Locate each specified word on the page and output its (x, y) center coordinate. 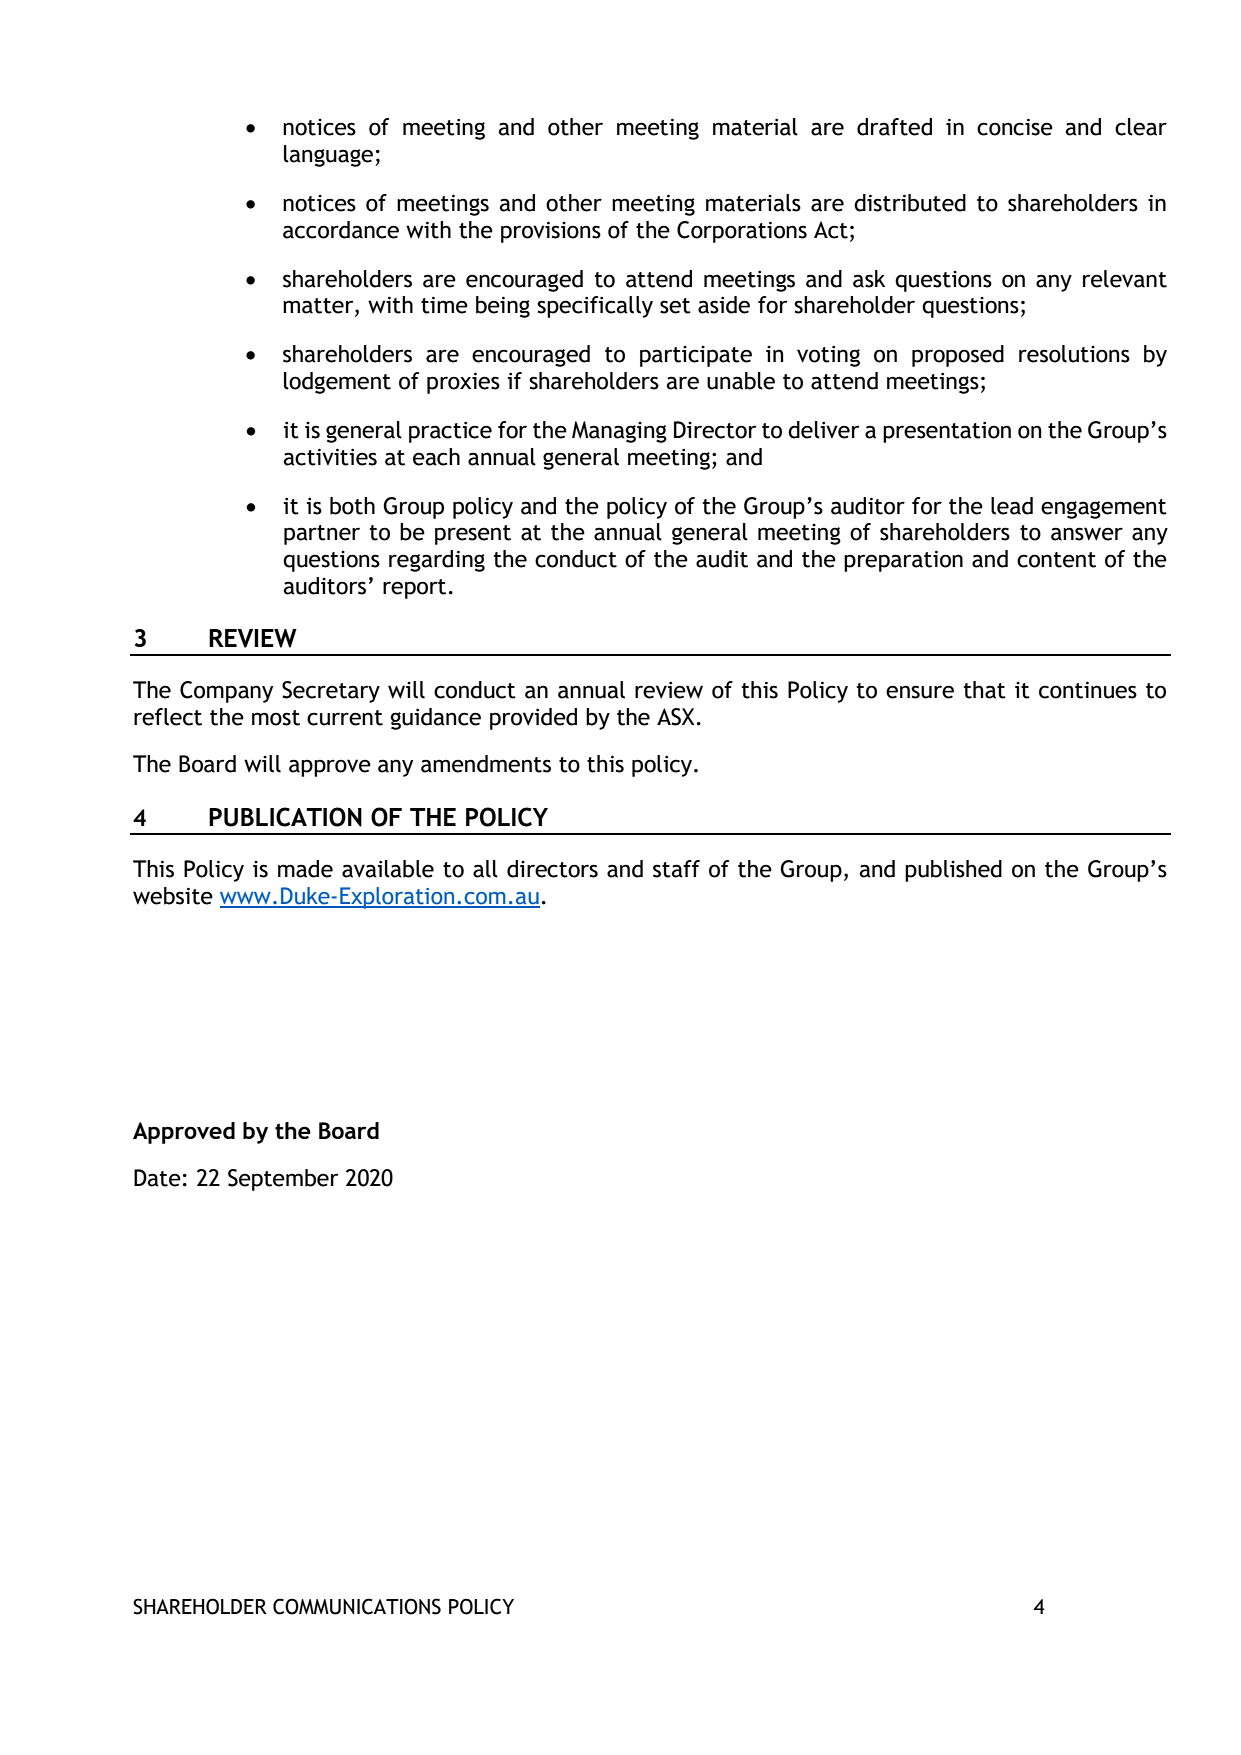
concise (1015, 127)
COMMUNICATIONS (357, 1606)
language (330, 156)
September (283, 1180)
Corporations (742, 232)
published (953, 871)
